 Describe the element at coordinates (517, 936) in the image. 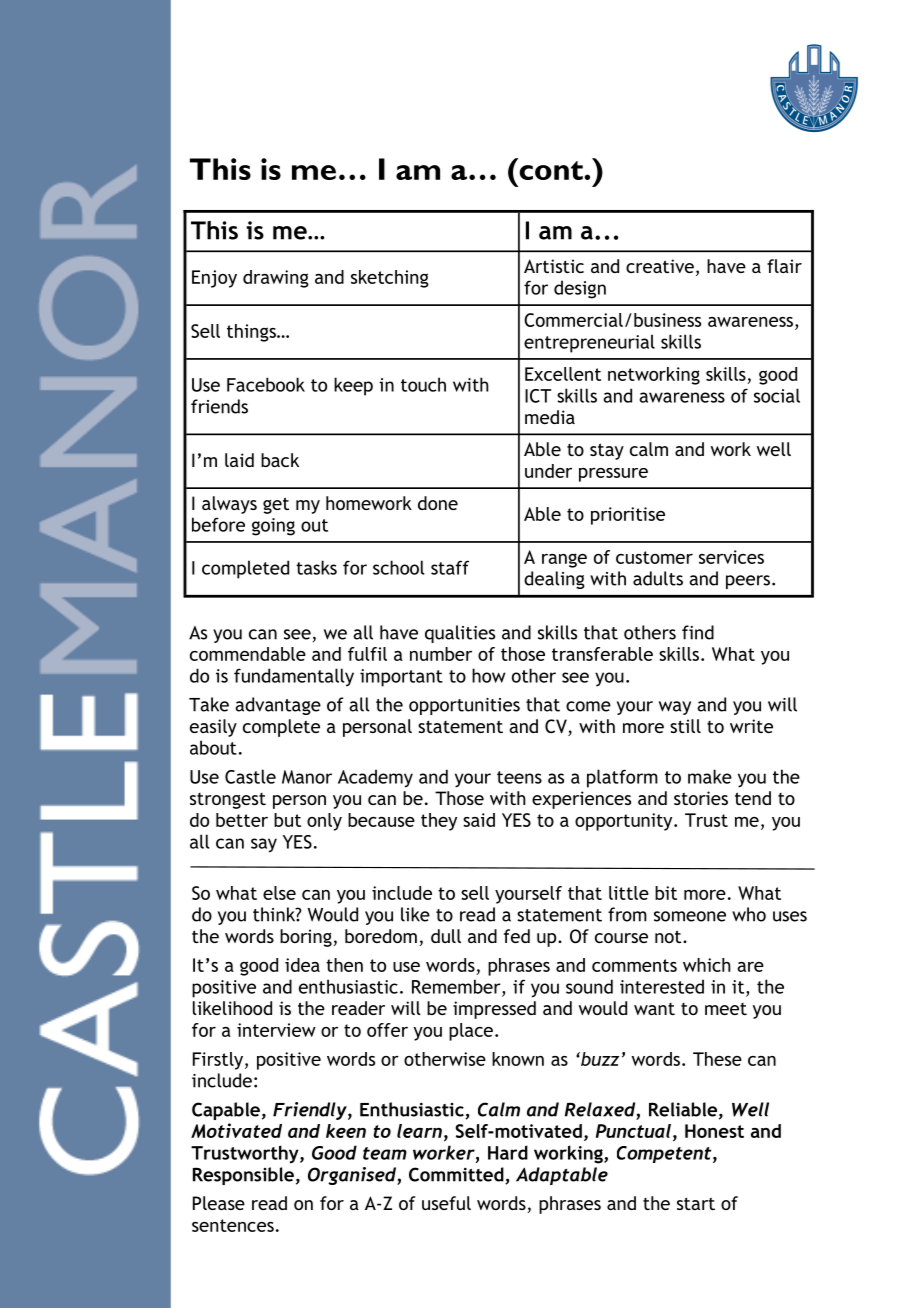

I see `fed` at that location.
